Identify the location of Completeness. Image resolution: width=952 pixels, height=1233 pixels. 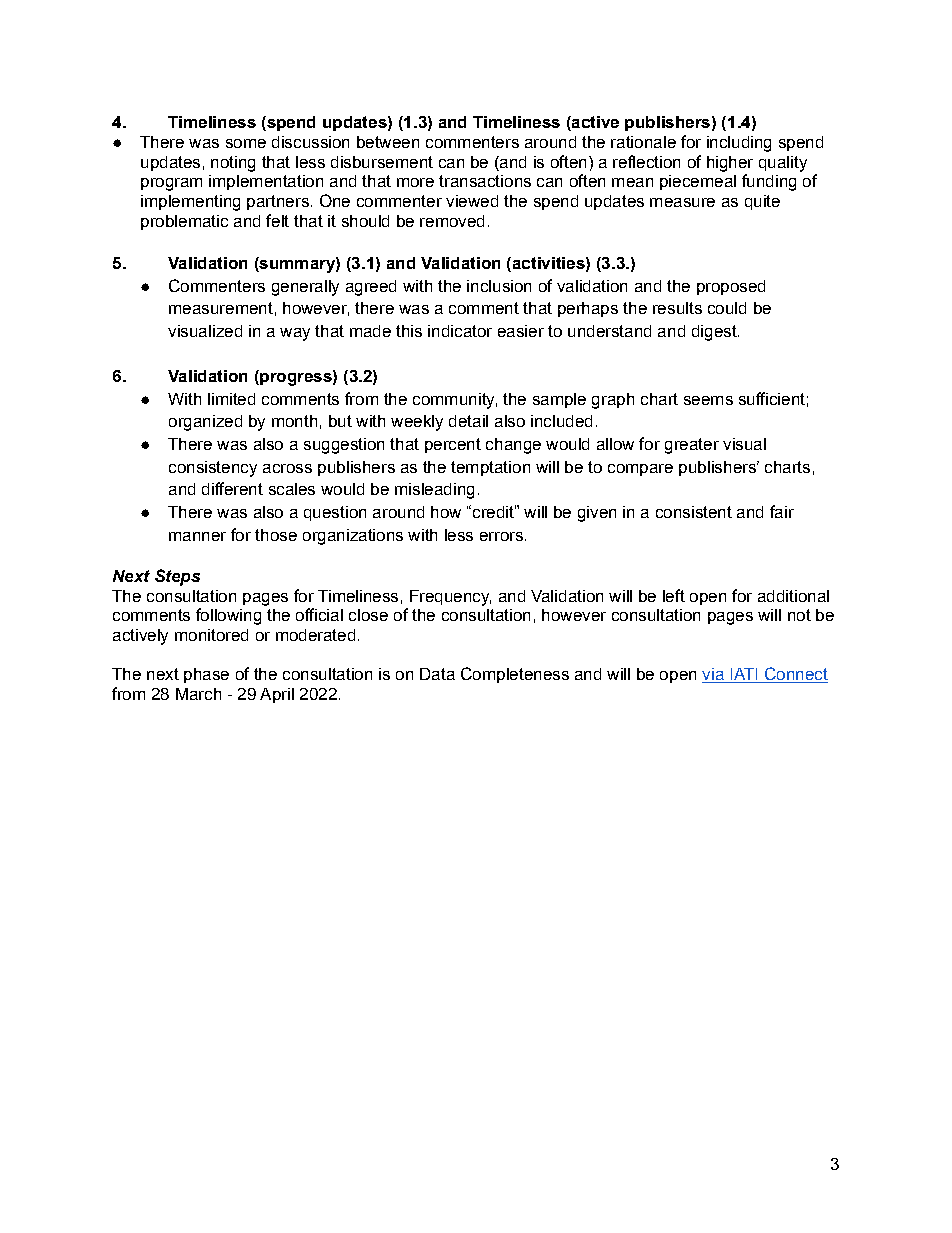
(515, 675).
